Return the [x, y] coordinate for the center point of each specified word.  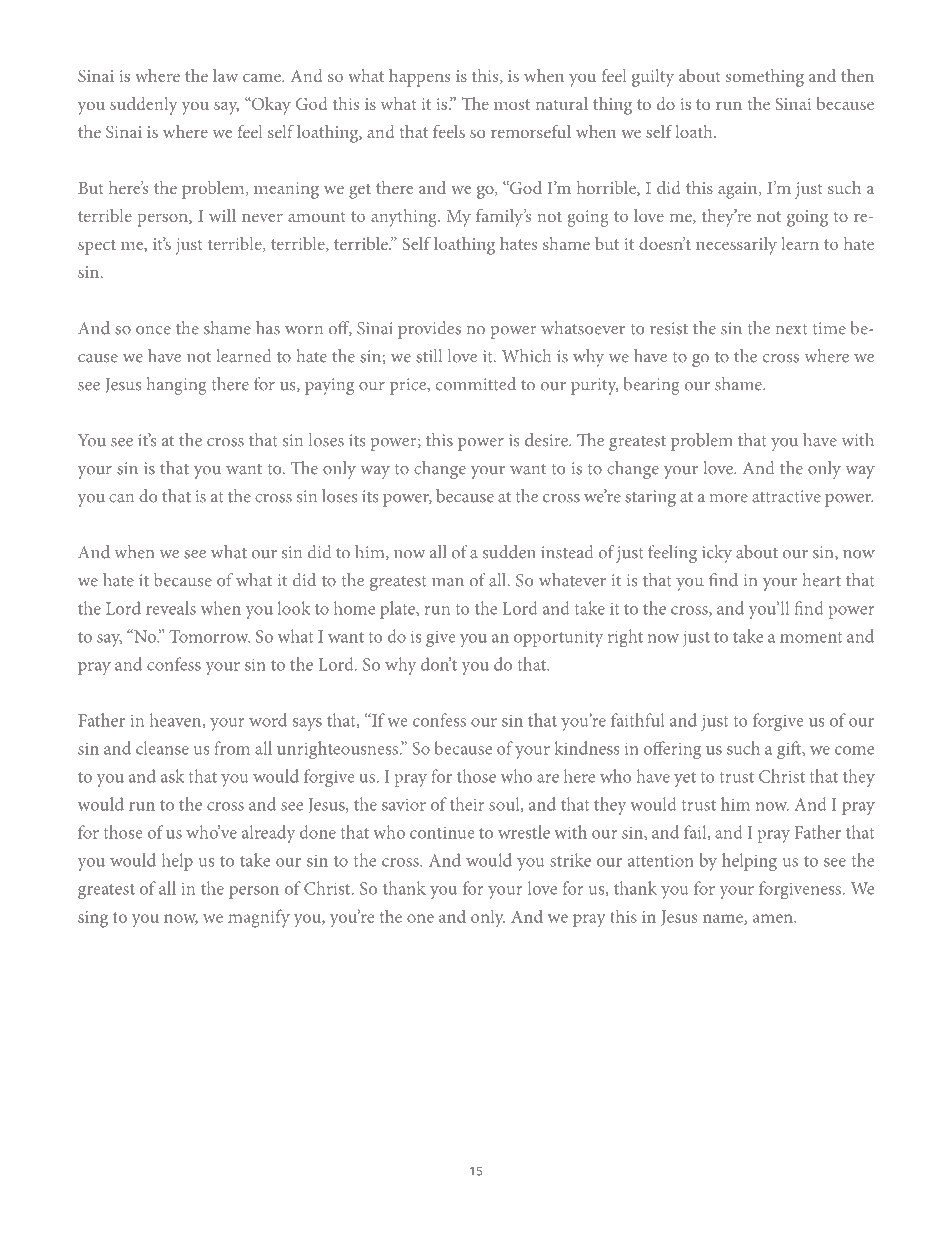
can [121, 498]
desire [547, 440]
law [225, 75]
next [791, 329]
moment [811, 637]
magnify [259, 918]
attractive [786, 496]
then [857, 75]
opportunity [558, 638]
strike [570, 860]
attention [661, 860]
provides [429, 330]
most [512, 104]
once [153, 330]
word [268, 720]
